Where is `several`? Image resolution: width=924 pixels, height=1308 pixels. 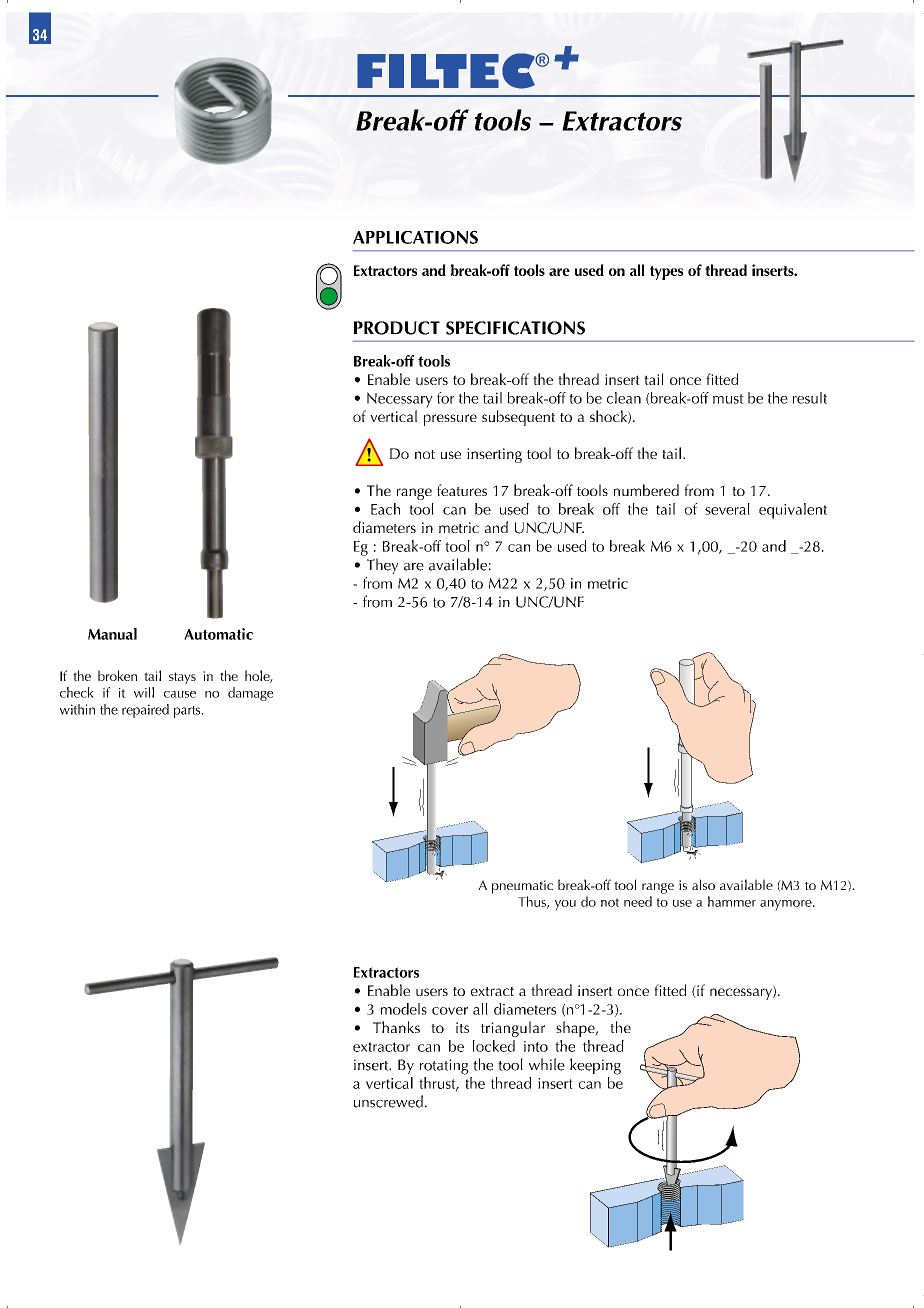
several is located at coordinates (727, 509).
